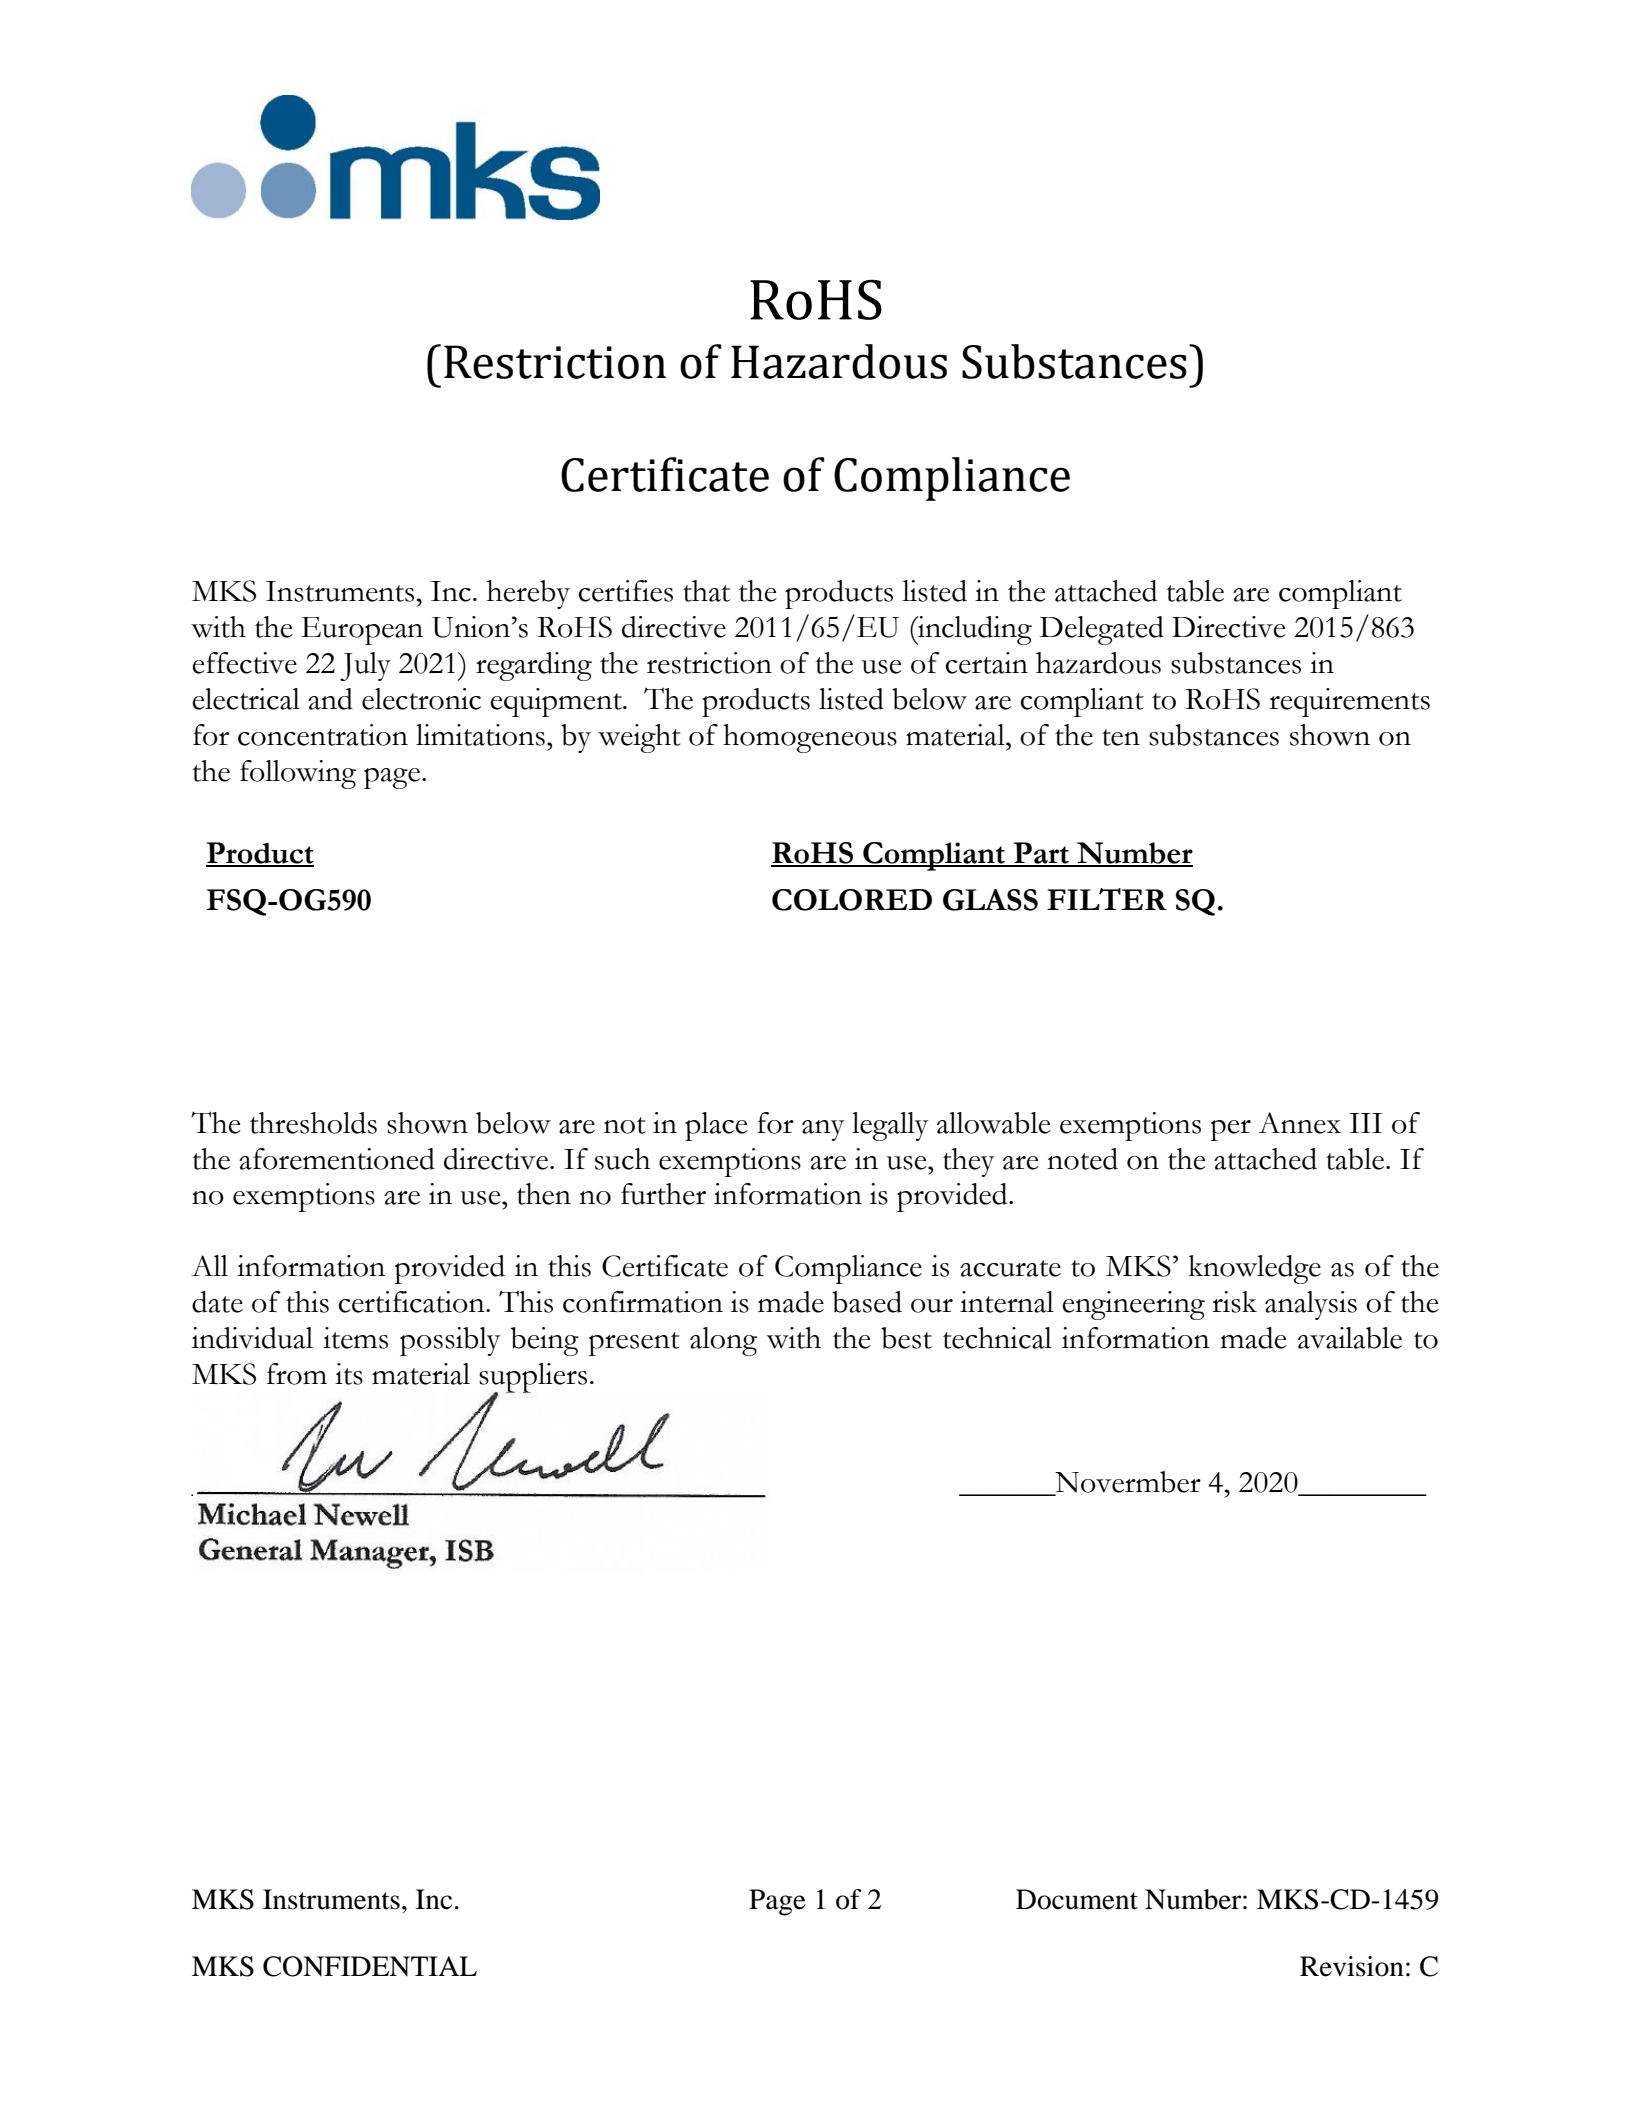 The width and height of the document is (1631, 2111). Describe the element at coordinates (706, 591) in the document. I see `that` at that location.
